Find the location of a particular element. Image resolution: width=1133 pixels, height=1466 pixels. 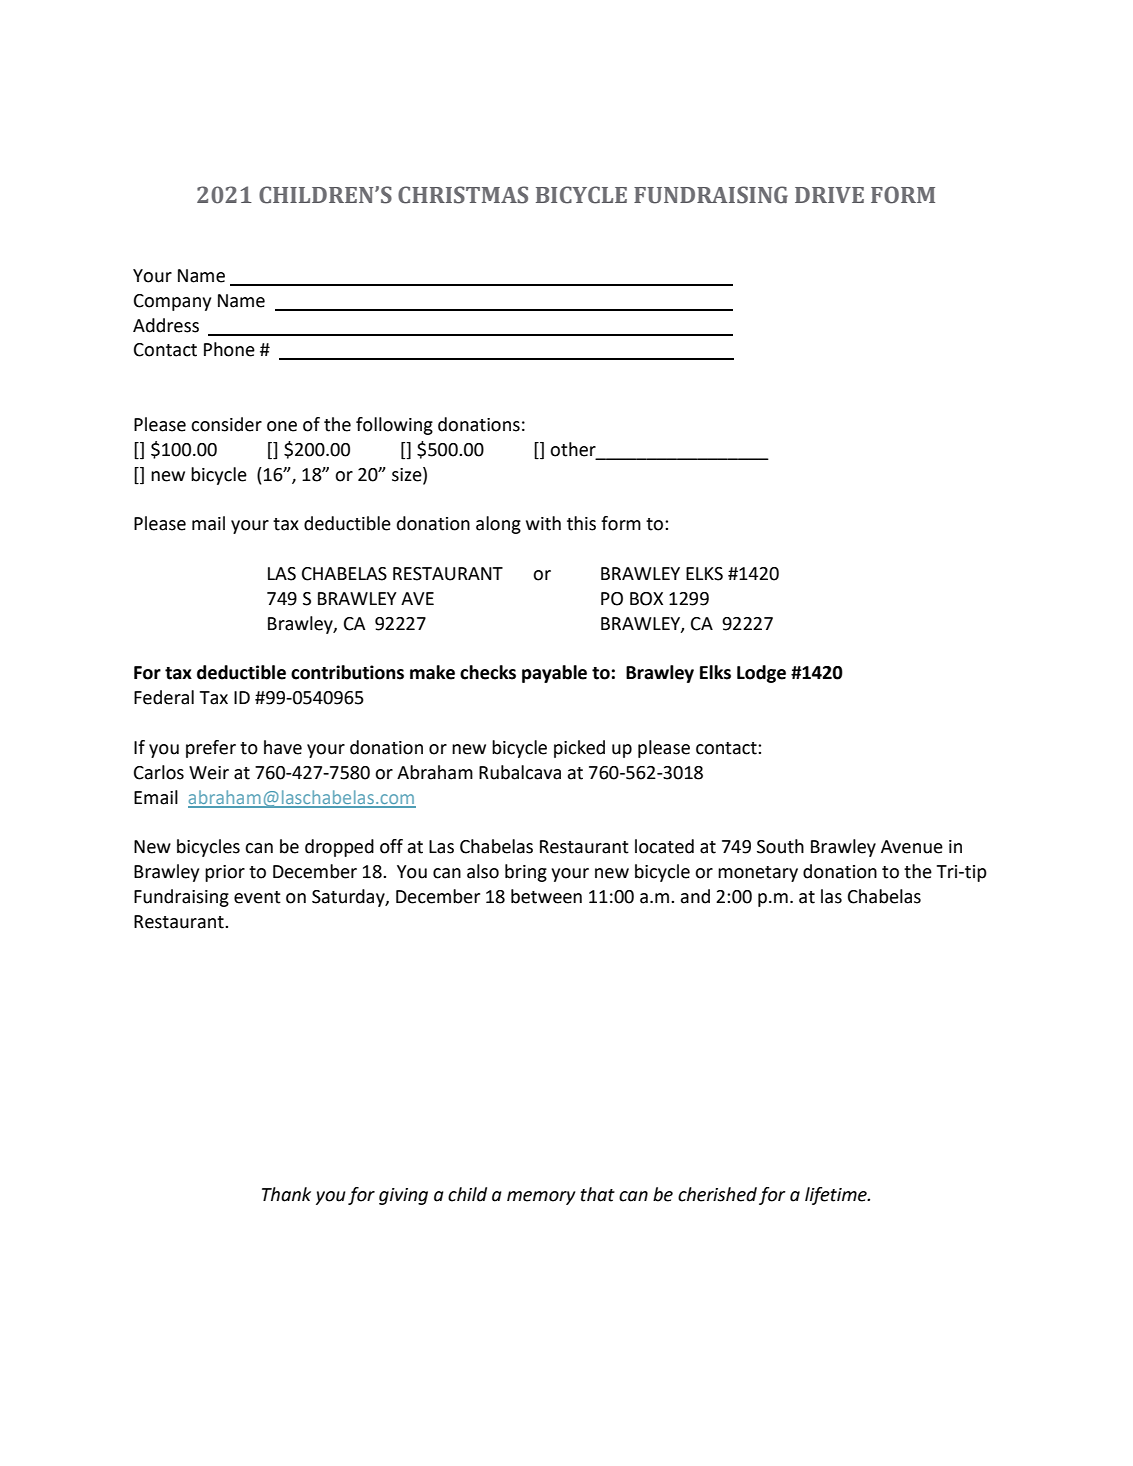

between is located at coordinates (546, 896).
